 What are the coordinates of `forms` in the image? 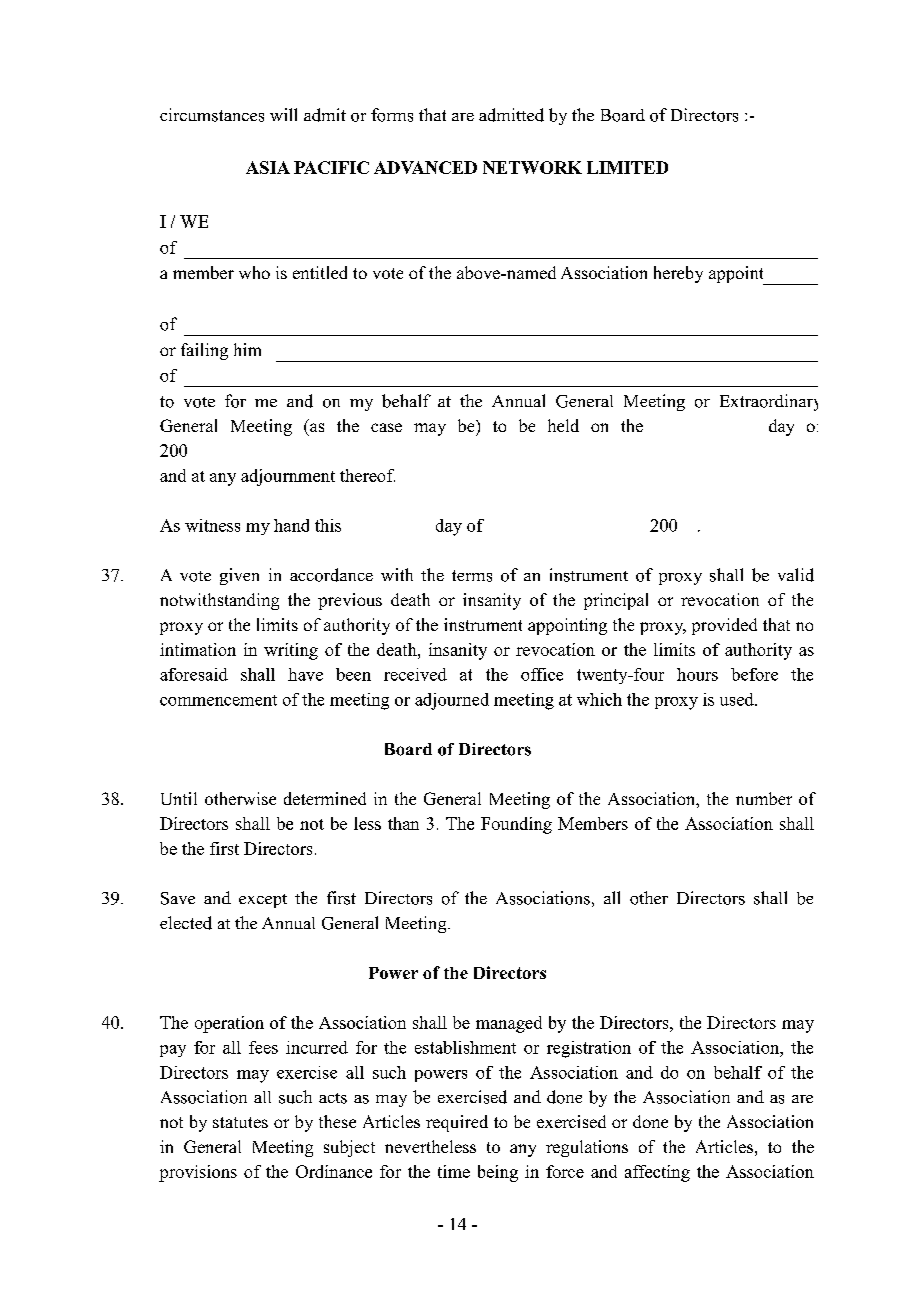 It's located at (392, 115).
